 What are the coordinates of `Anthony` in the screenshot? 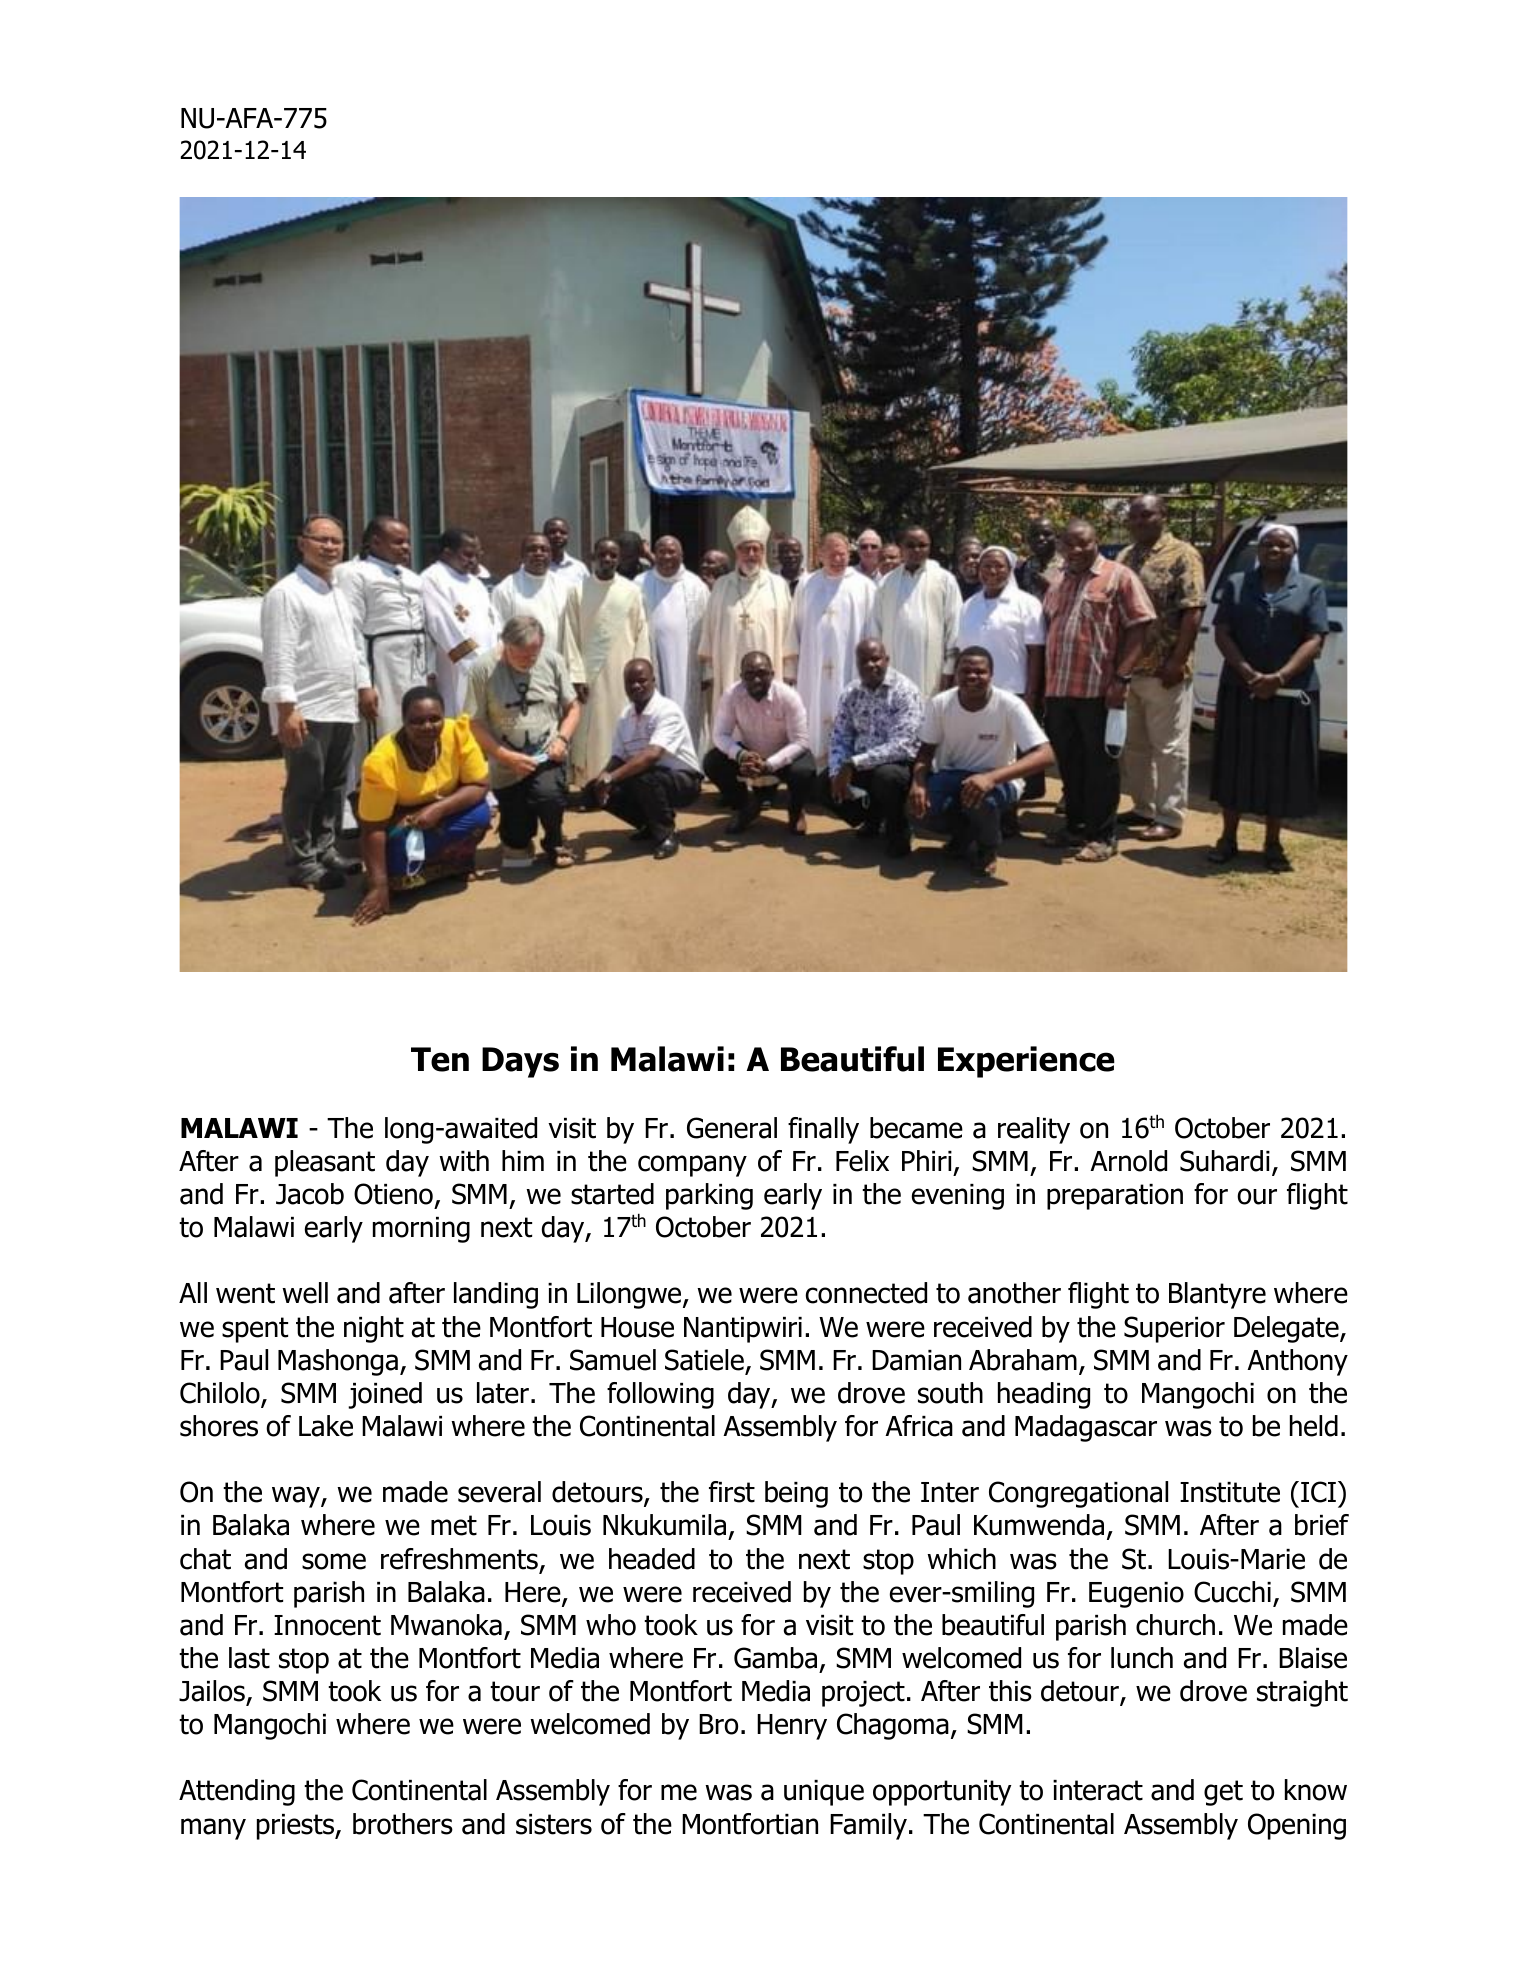 It's located at (1297, 1362).
